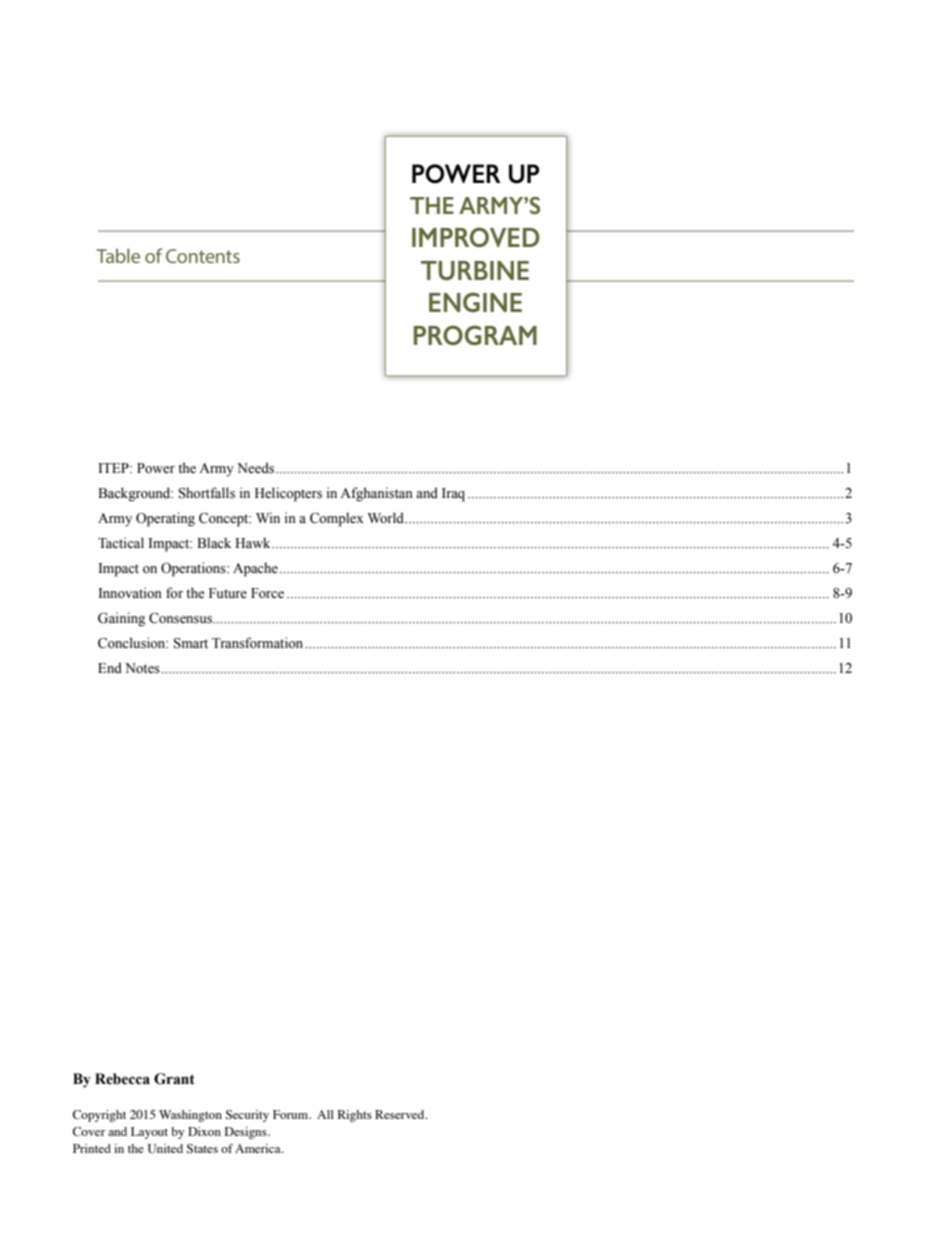  I want to click on Background, so click(135, 494).
